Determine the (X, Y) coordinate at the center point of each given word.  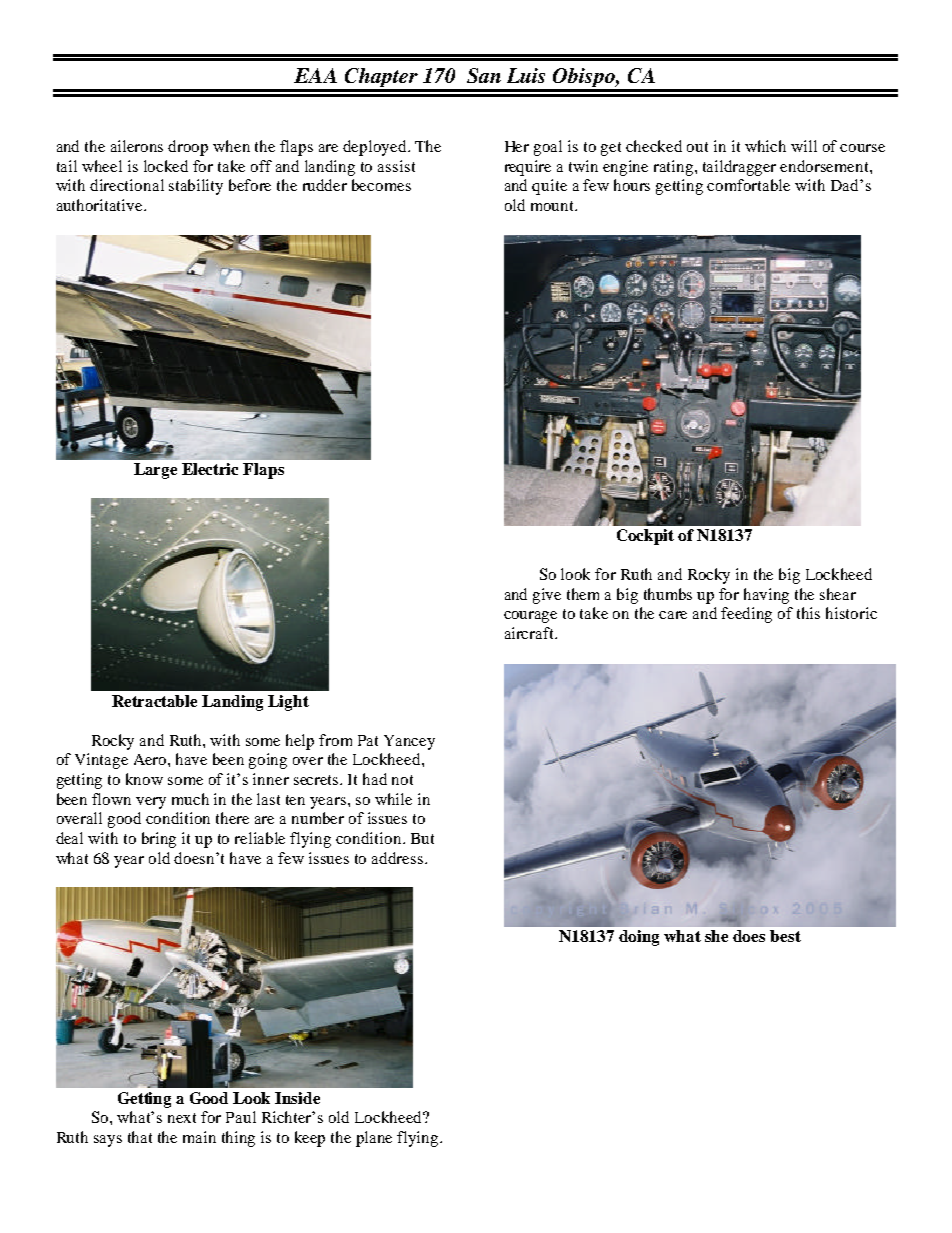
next (182, 1118)
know (144, 779)
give (547, 596)
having (766, 596)
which (765, 146)
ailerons (137, 146)
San (484, 75)
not (402, 780)
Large (155, 471)
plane (374, 1139)
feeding (746, 615)
